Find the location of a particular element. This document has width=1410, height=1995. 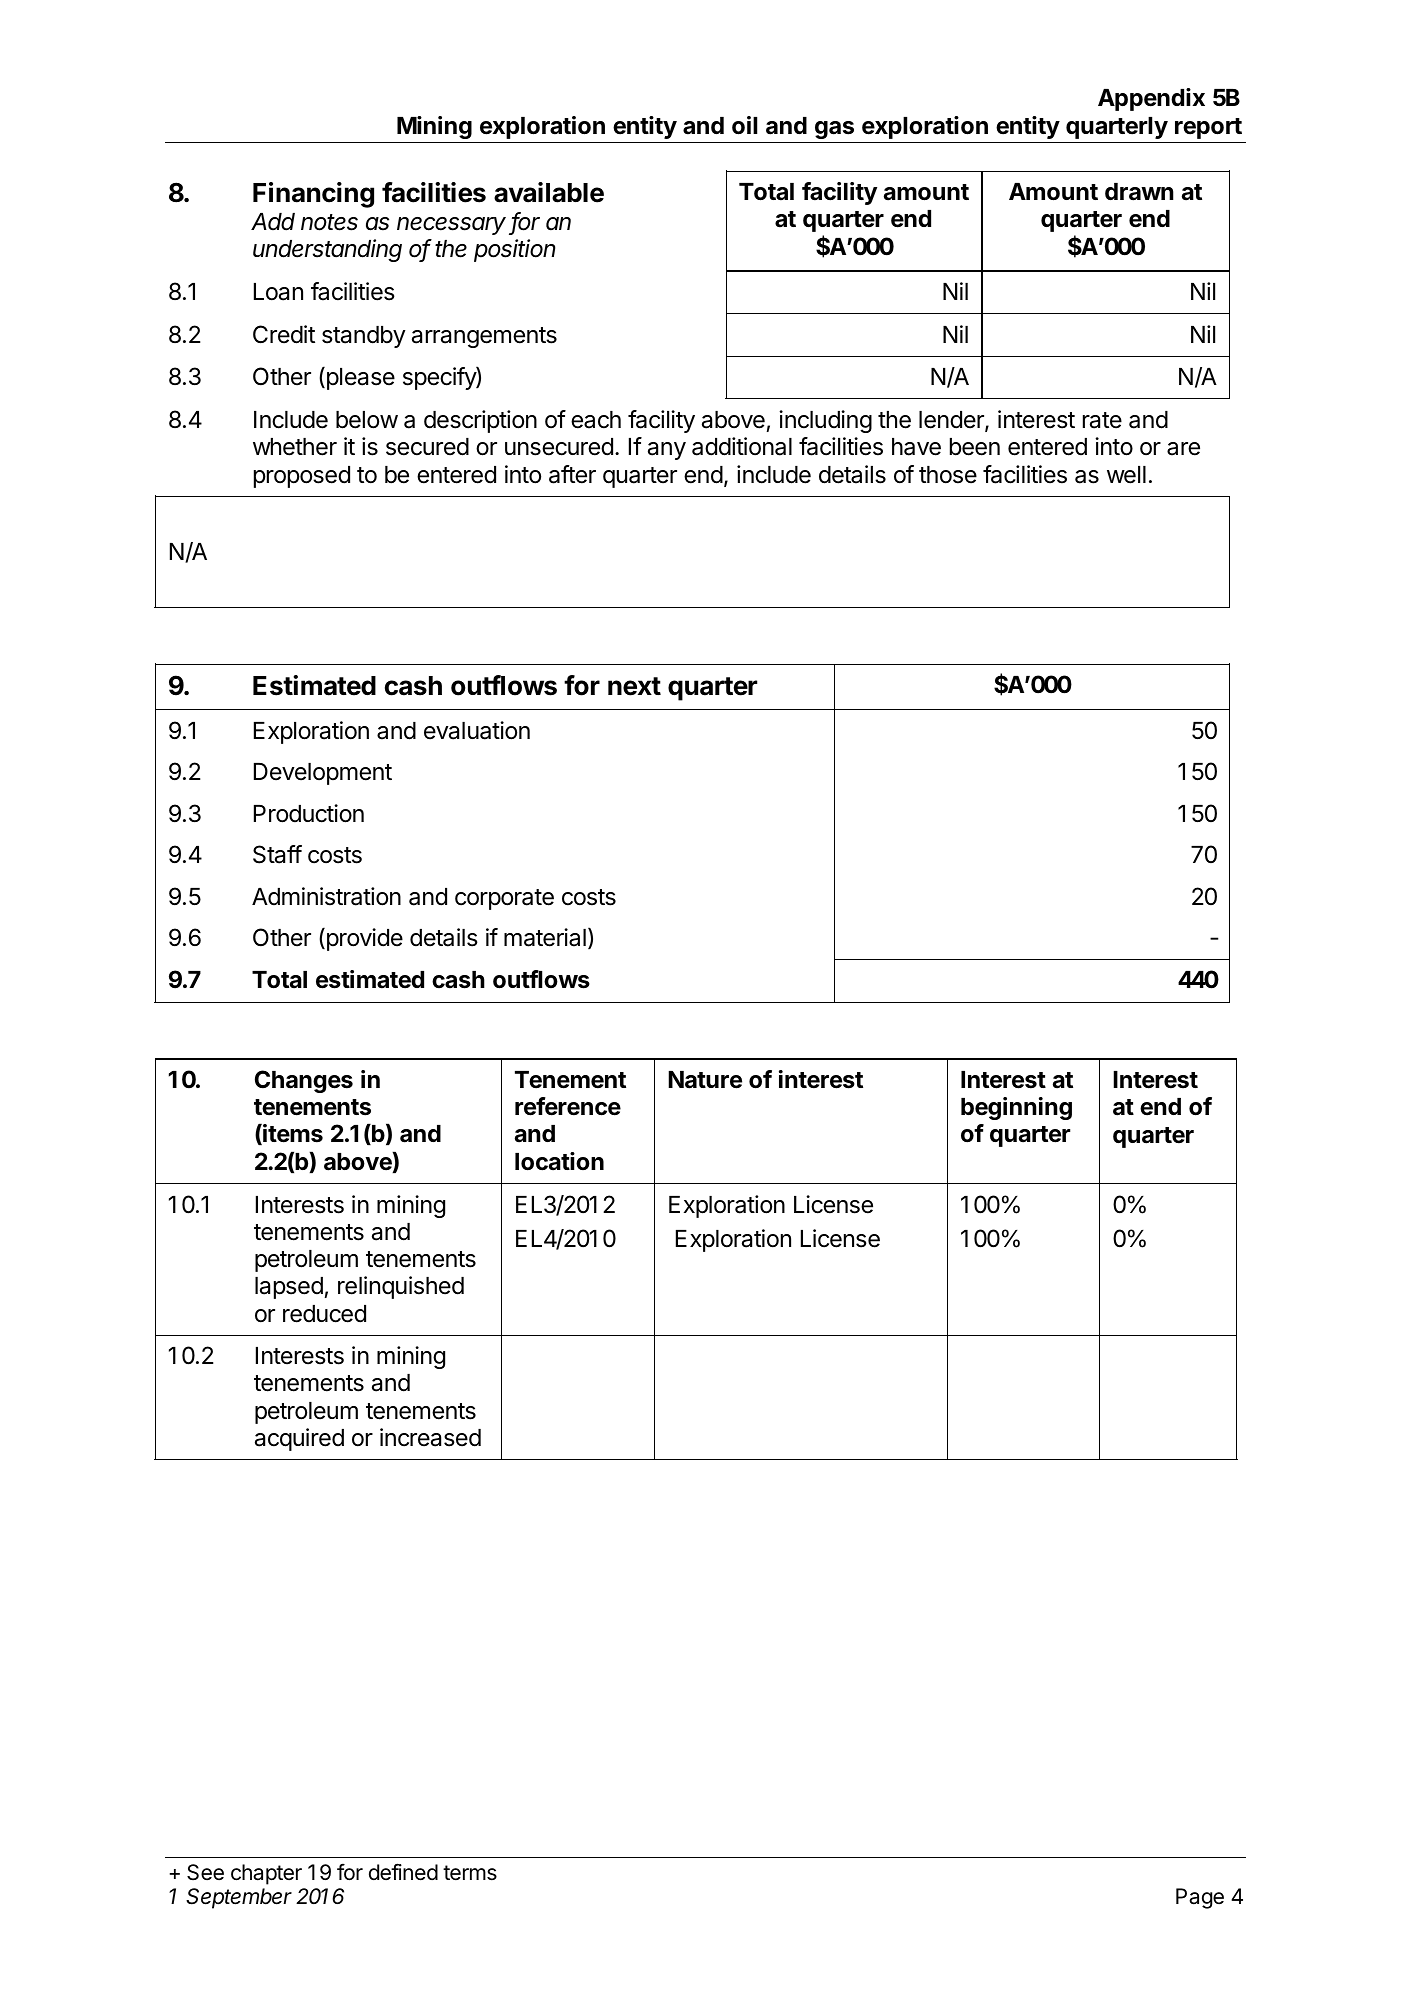

next is located at coordinates (634, 686).
